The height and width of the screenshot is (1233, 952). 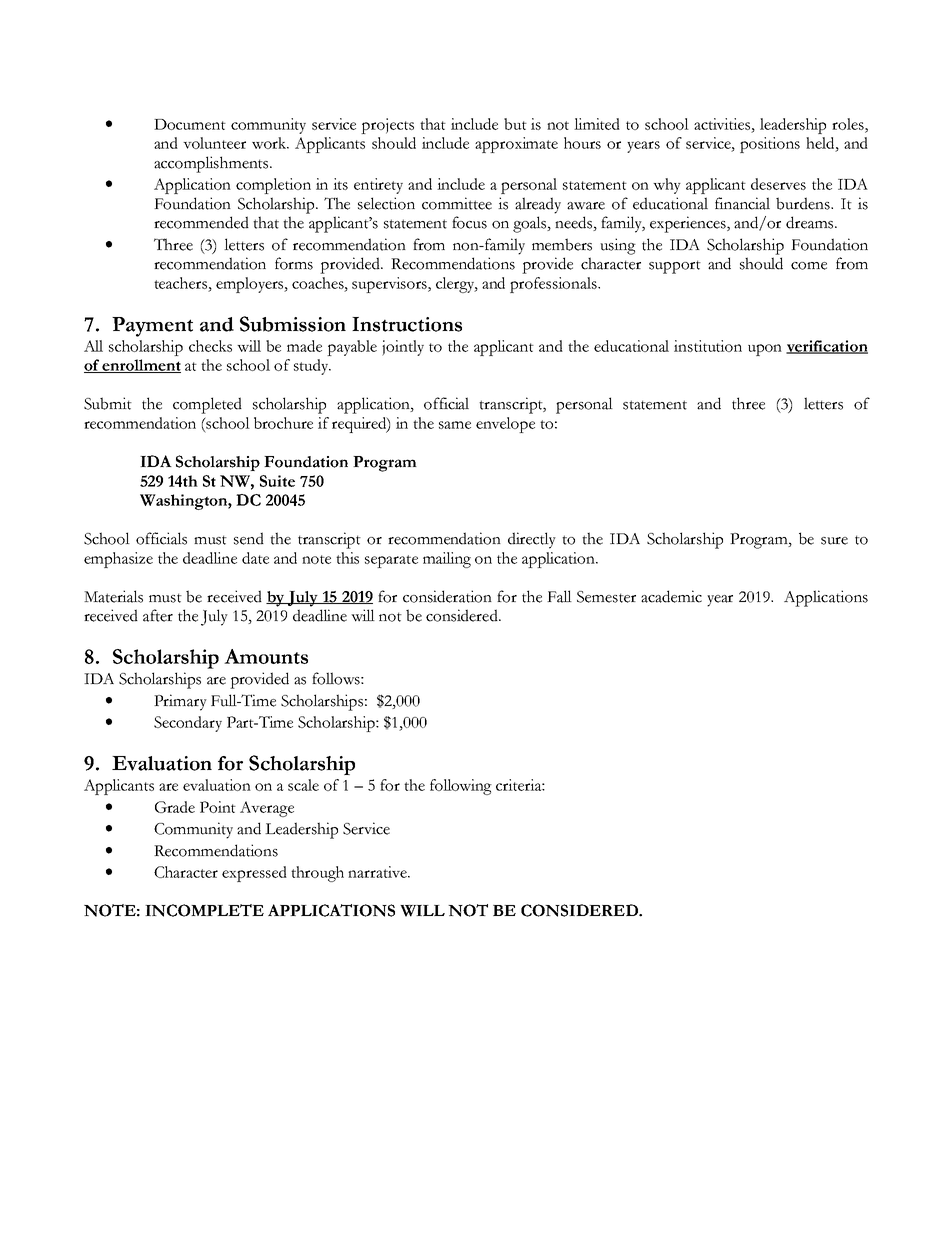 What do you see at coordinates (378, 872) in the screenshot?
I see `narrative` at bounding box center [378, 872].
